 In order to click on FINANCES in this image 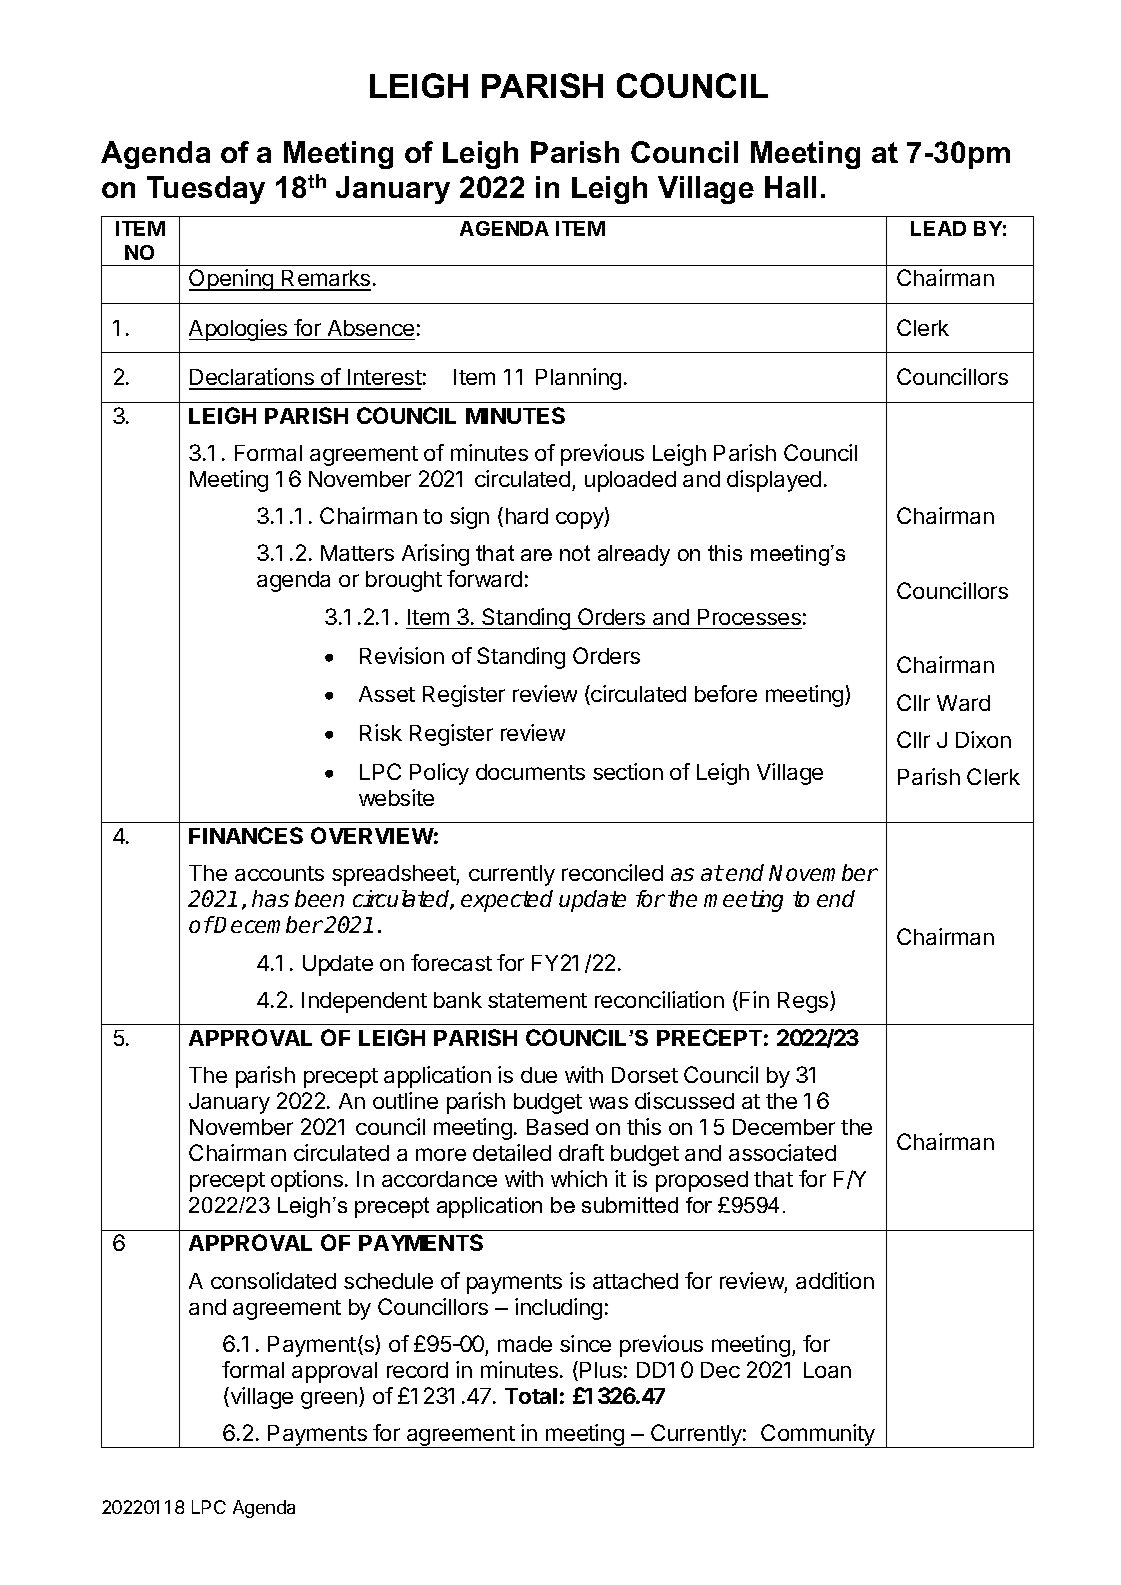, I will do `click(246, 835)`.
